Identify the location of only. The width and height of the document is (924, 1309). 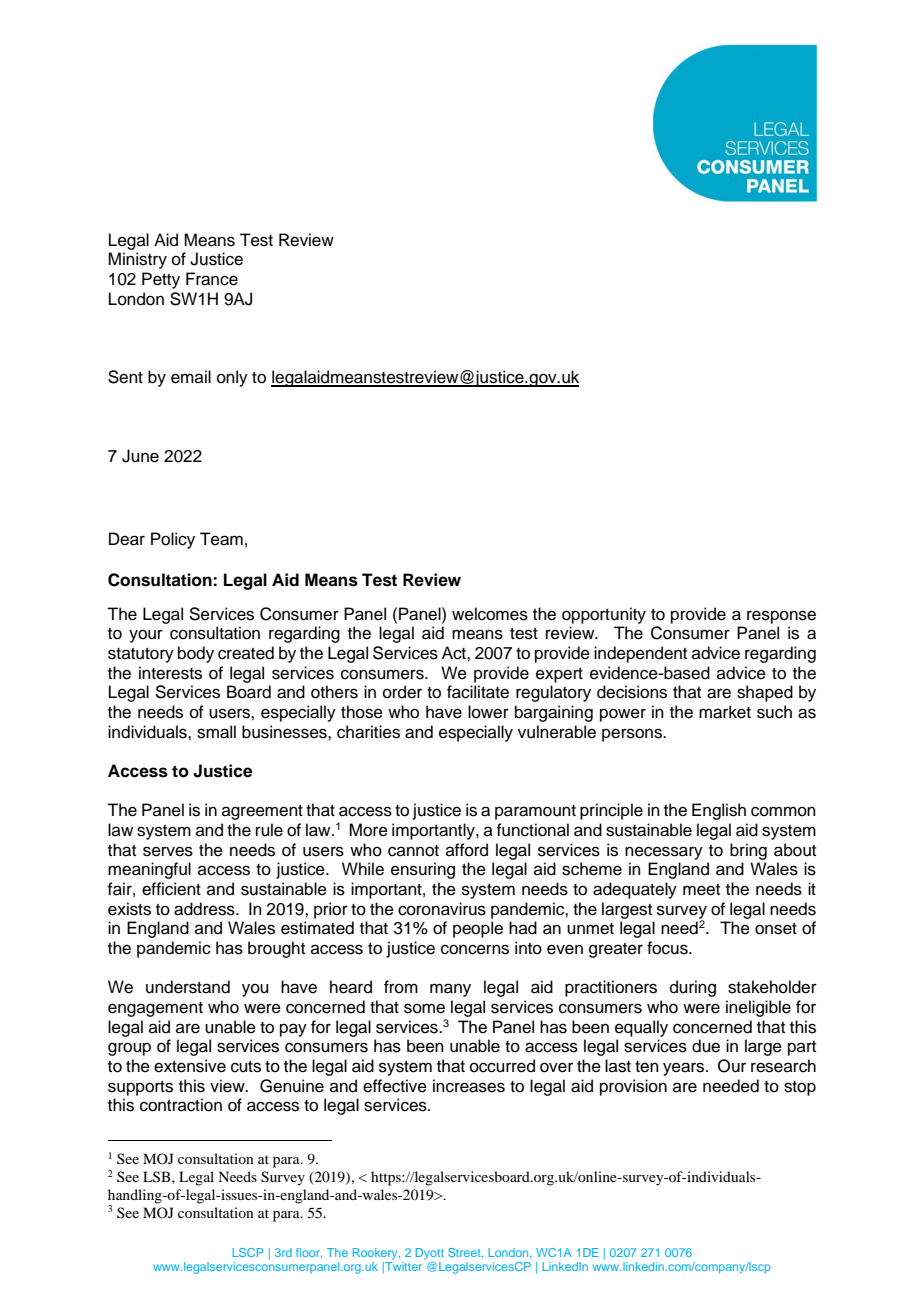
(232, 378).
